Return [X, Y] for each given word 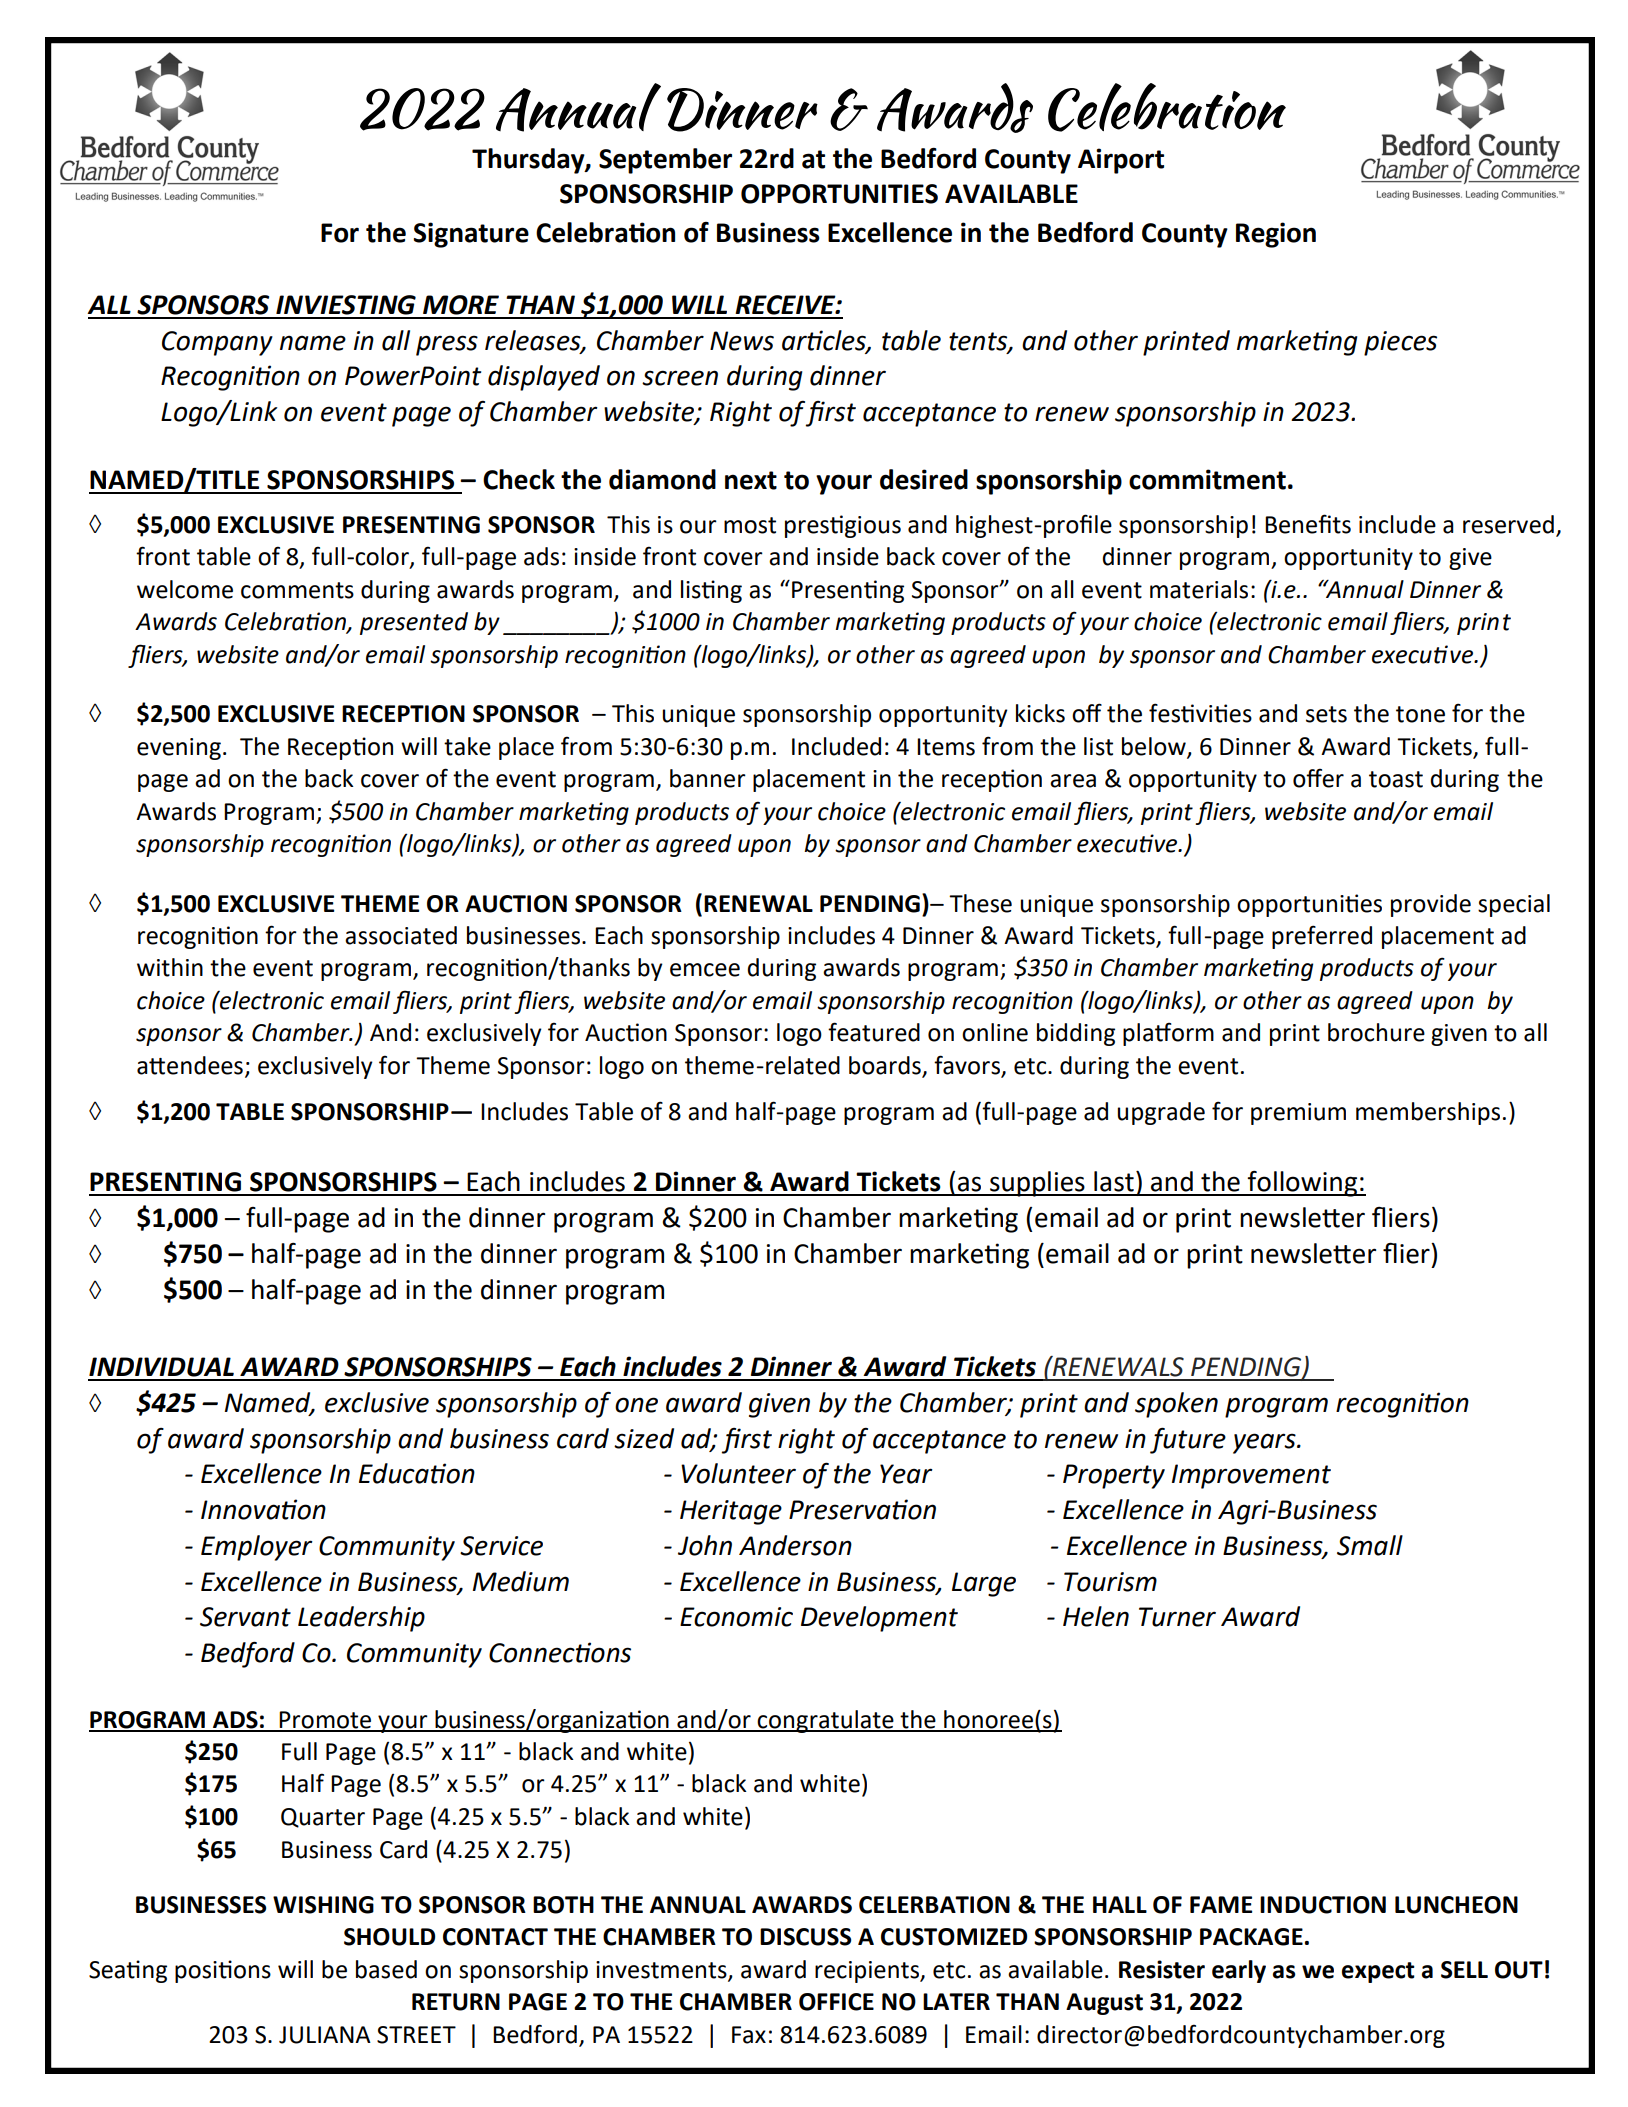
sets [1326, 714]
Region [1276, 235]
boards [885, 1065]
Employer [257, 1548]
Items [946, 747]
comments [297, 590]
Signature [471, 235]
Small [1370, 1545]
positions [223, 1971]
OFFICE [836, 2002]
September [665, 161]
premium [1298, 1114]
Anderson [795, 1545]
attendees [190, 1065]
